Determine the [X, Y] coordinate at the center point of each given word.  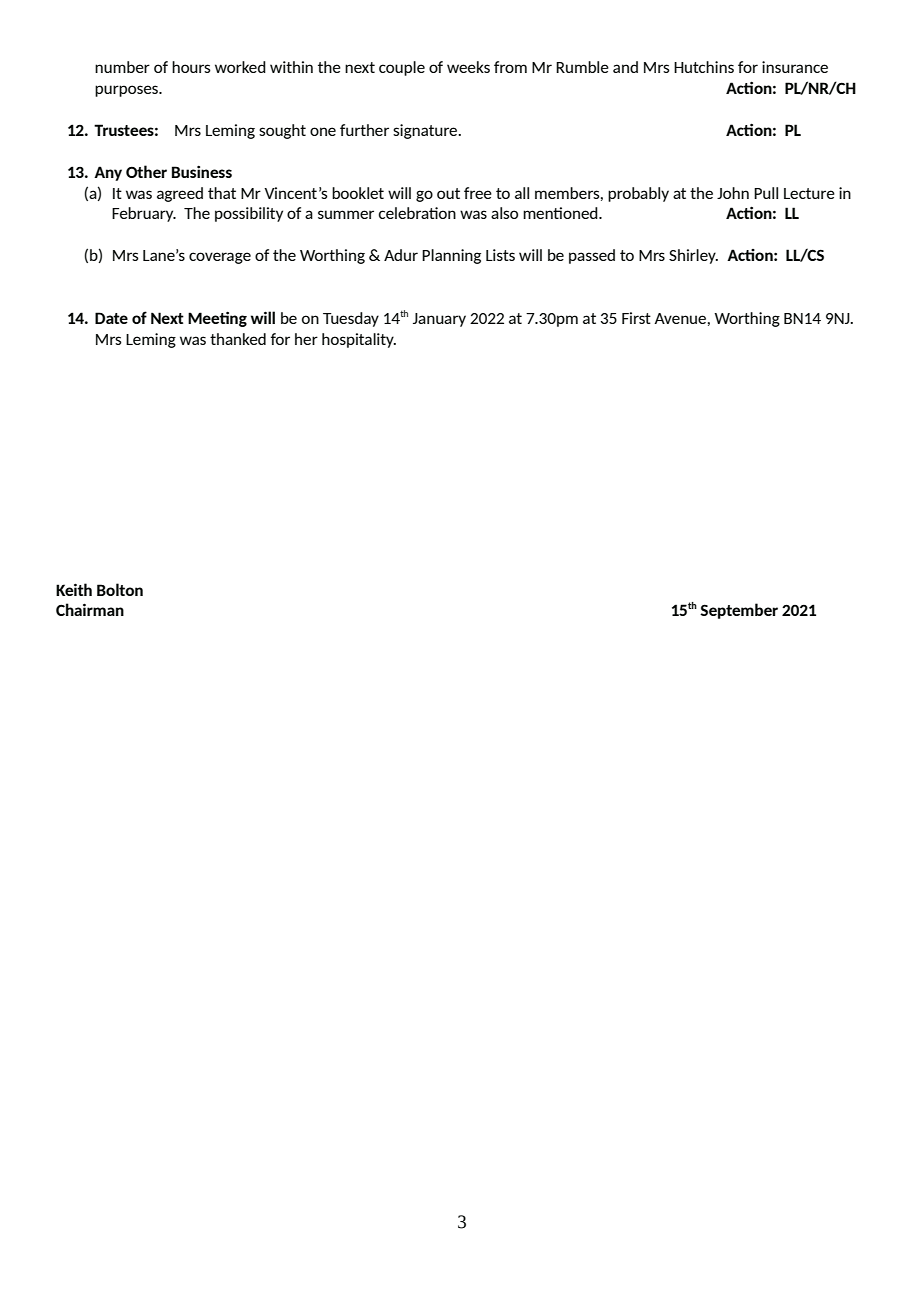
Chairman [90, 609]
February [144, 214]
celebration [417, 213]
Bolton [120, 589]
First [636, 318]
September [739, 611]
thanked [238, 339]
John [733, 193]
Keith [74, 589]
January [439, 320]
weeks [468, 67]
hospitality [359, 340]
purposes [127, 91]
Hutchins [704, 67]
